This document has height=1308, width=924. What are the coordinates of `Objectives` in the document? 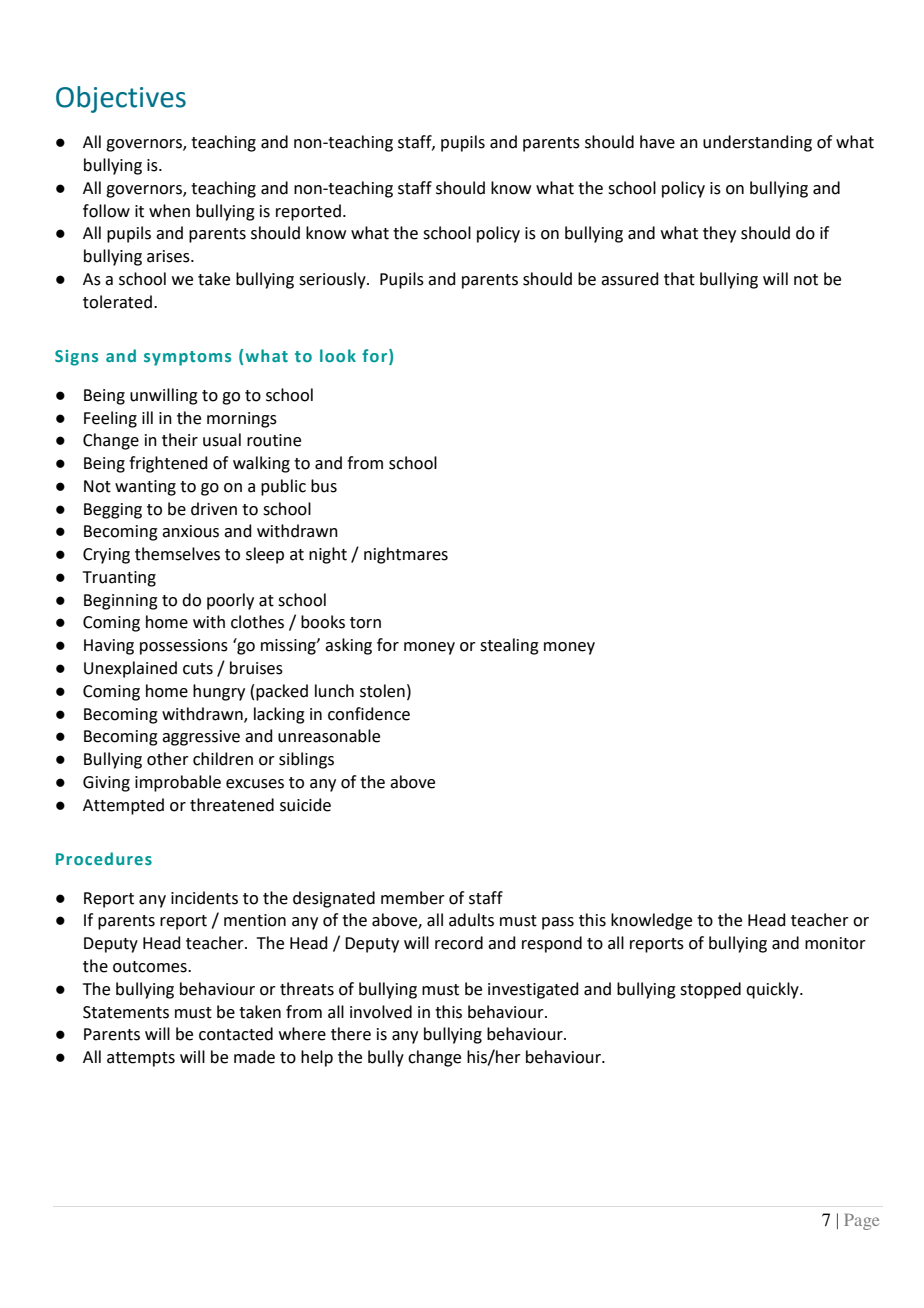 It's located at (121, 99).
